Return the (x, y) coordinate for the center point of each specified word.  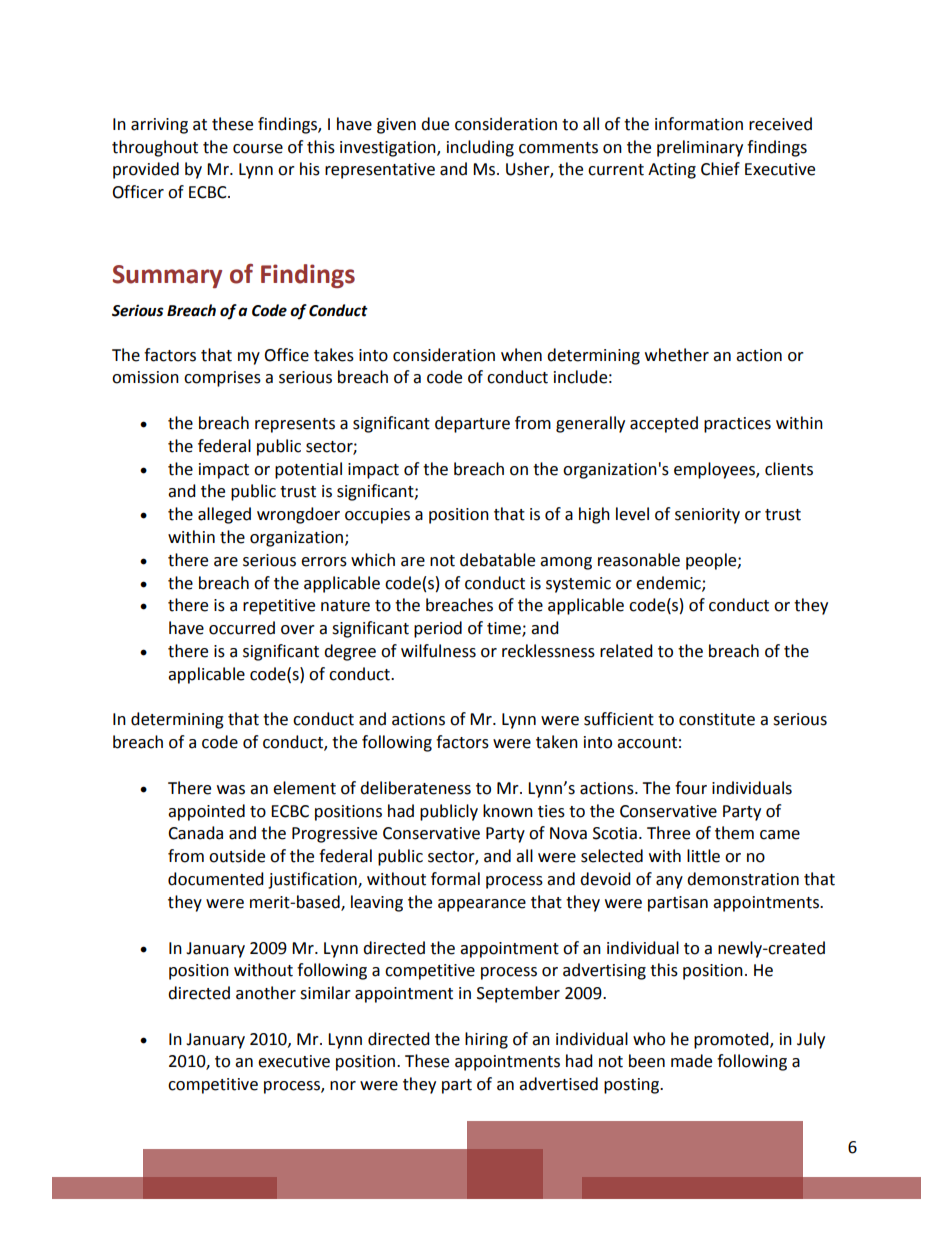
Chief (720, 169)
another (266, 993)
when (521, 355)
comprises (222, 379)
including (480, 148)
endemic (669, 583)
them (734, 833)
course (258, 149)
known (508, 811)
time (505, 629)
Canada (195, 833)
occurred (242, 628)
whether (677, 355)
